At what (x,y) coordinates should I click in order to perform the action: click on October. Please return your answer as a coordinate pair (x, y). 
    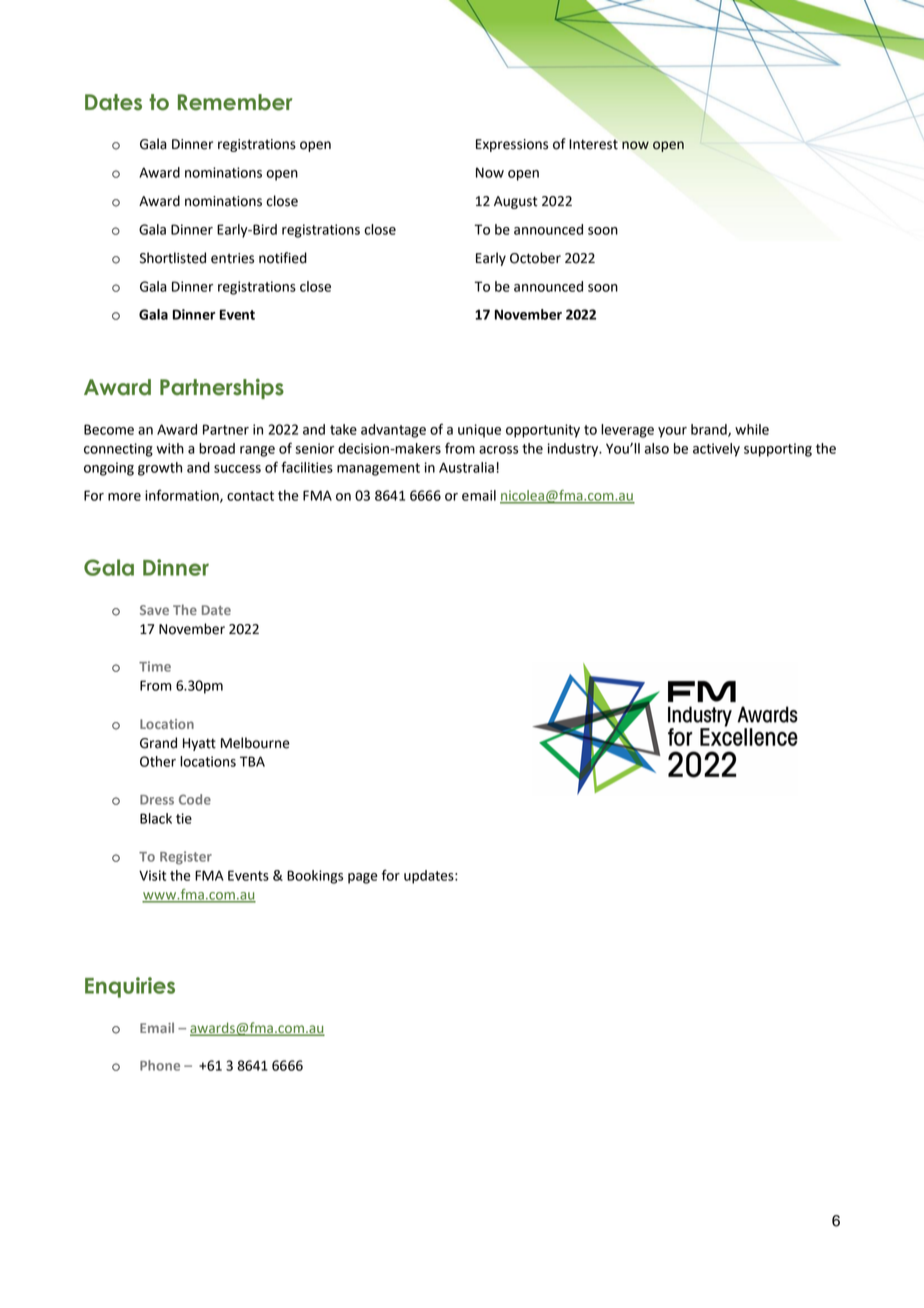
    Looking at the image, I should click on (535, 258).
